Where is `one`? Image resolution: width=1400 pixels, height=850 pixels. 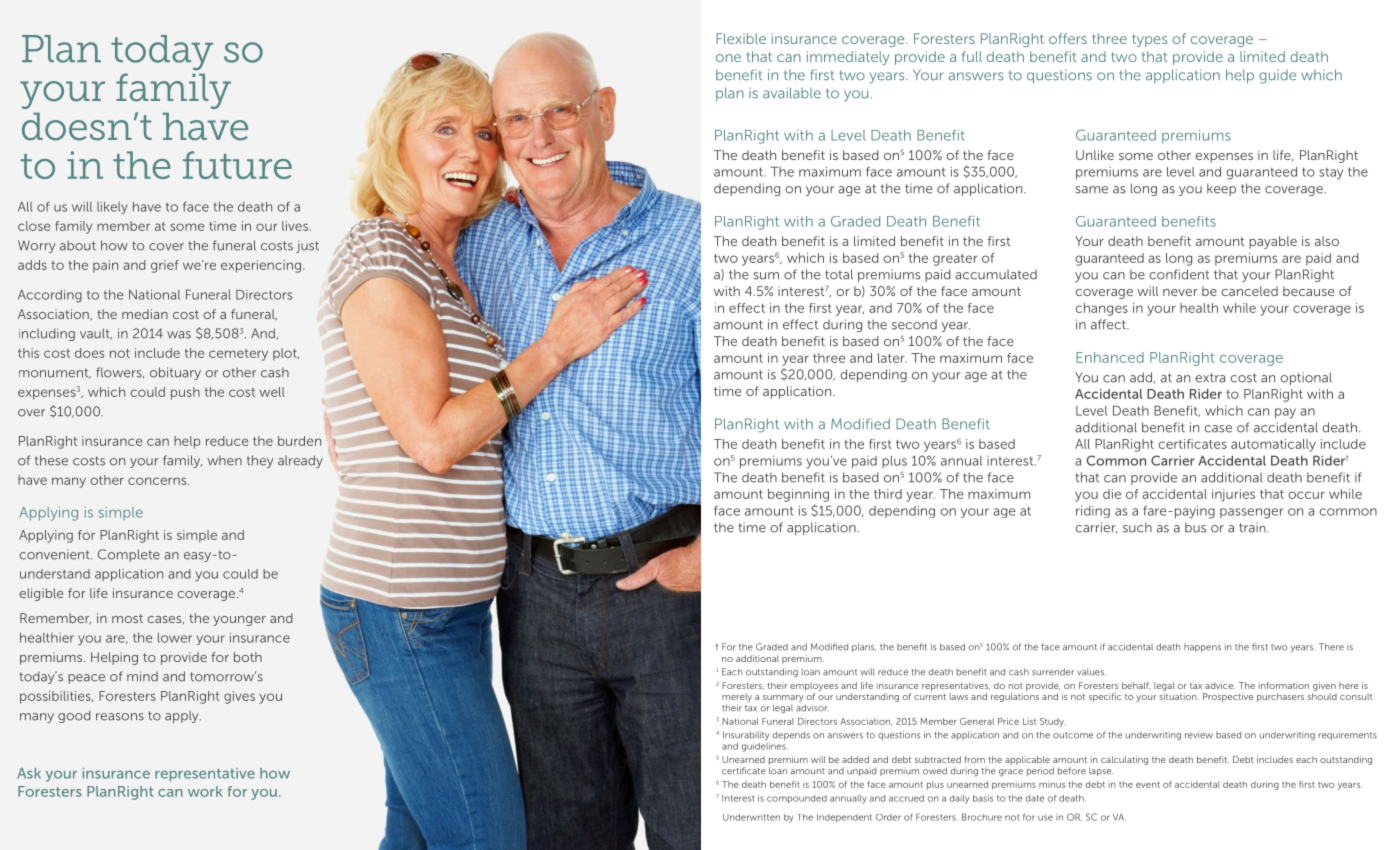
one is located at coordinates (728, 58).
